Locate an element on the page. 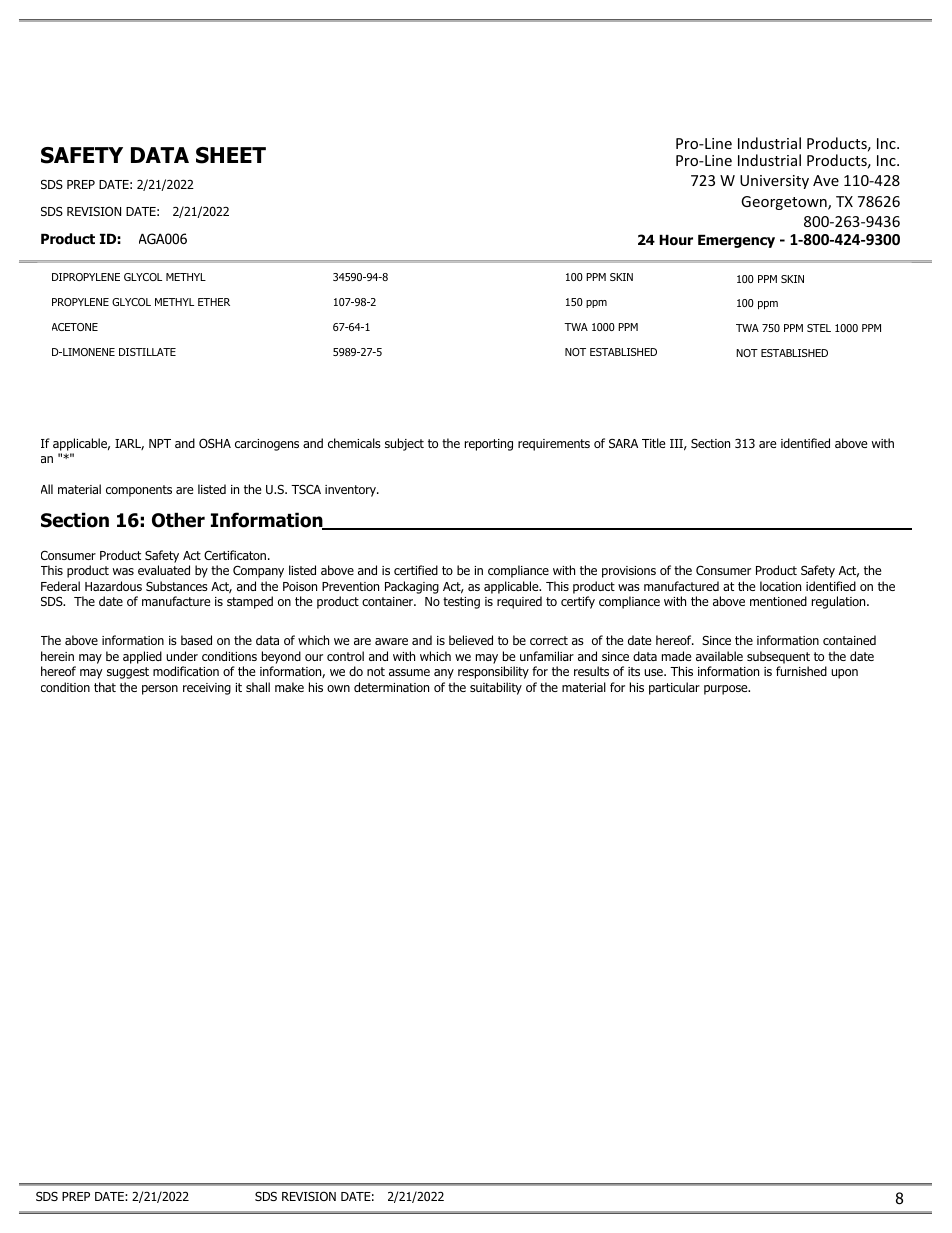 Image resolution: width=952 pixels, height=1233 pixels. University is located at coordinates (774, 182).
